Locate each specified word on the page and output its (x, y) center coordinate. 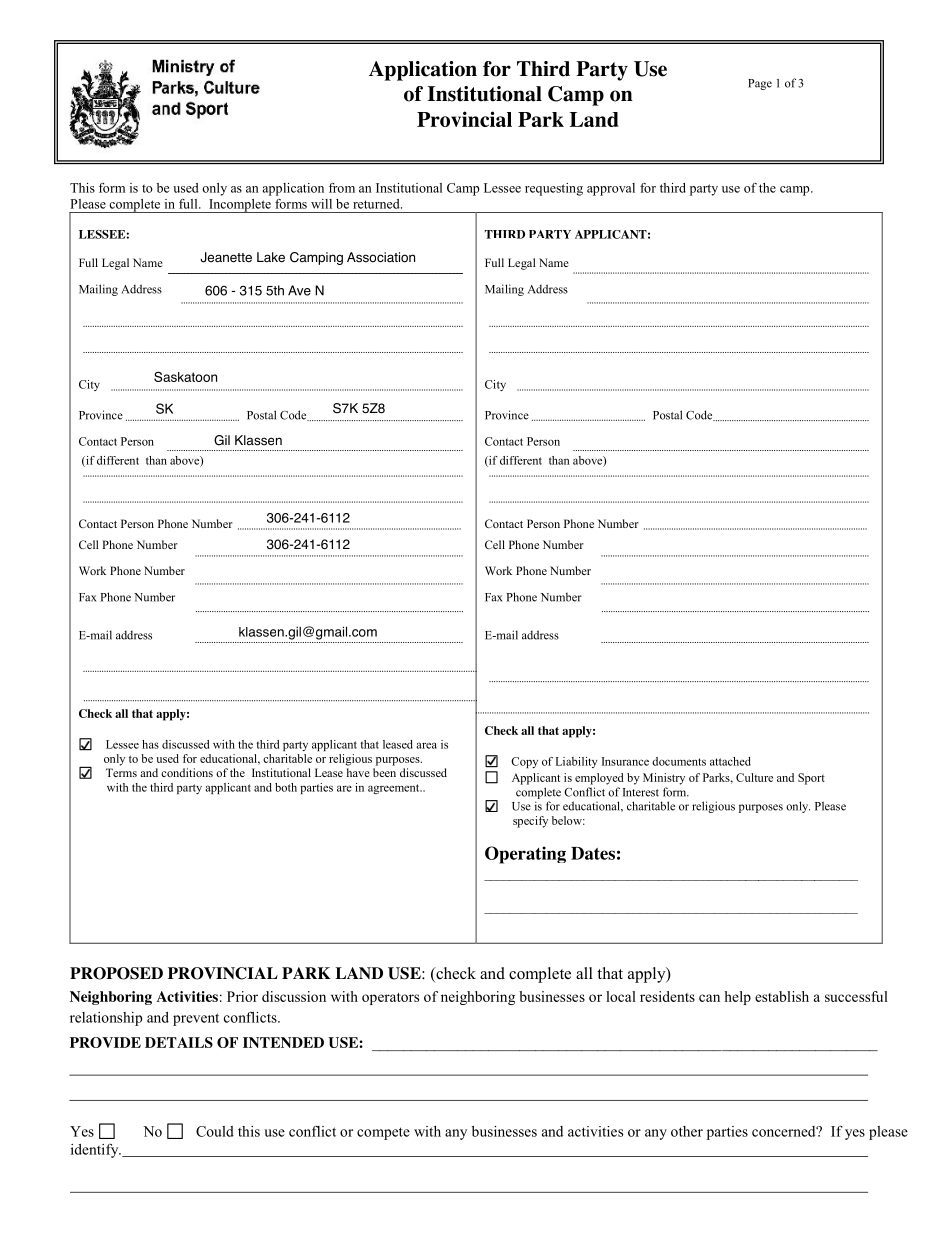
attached (730, 761)
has (150, 744)
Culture (754, 777)
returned (377, 204)
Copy (524, 762)
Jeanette (226, 257)
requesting (554, 189)
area (426, 745)
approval (611, 189)
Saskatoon (185, 377)
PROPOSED (116, 973)
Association (381, 257)
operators (390, 999)
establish (782, 996)
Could (215, 1131)
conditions (187, 772)
